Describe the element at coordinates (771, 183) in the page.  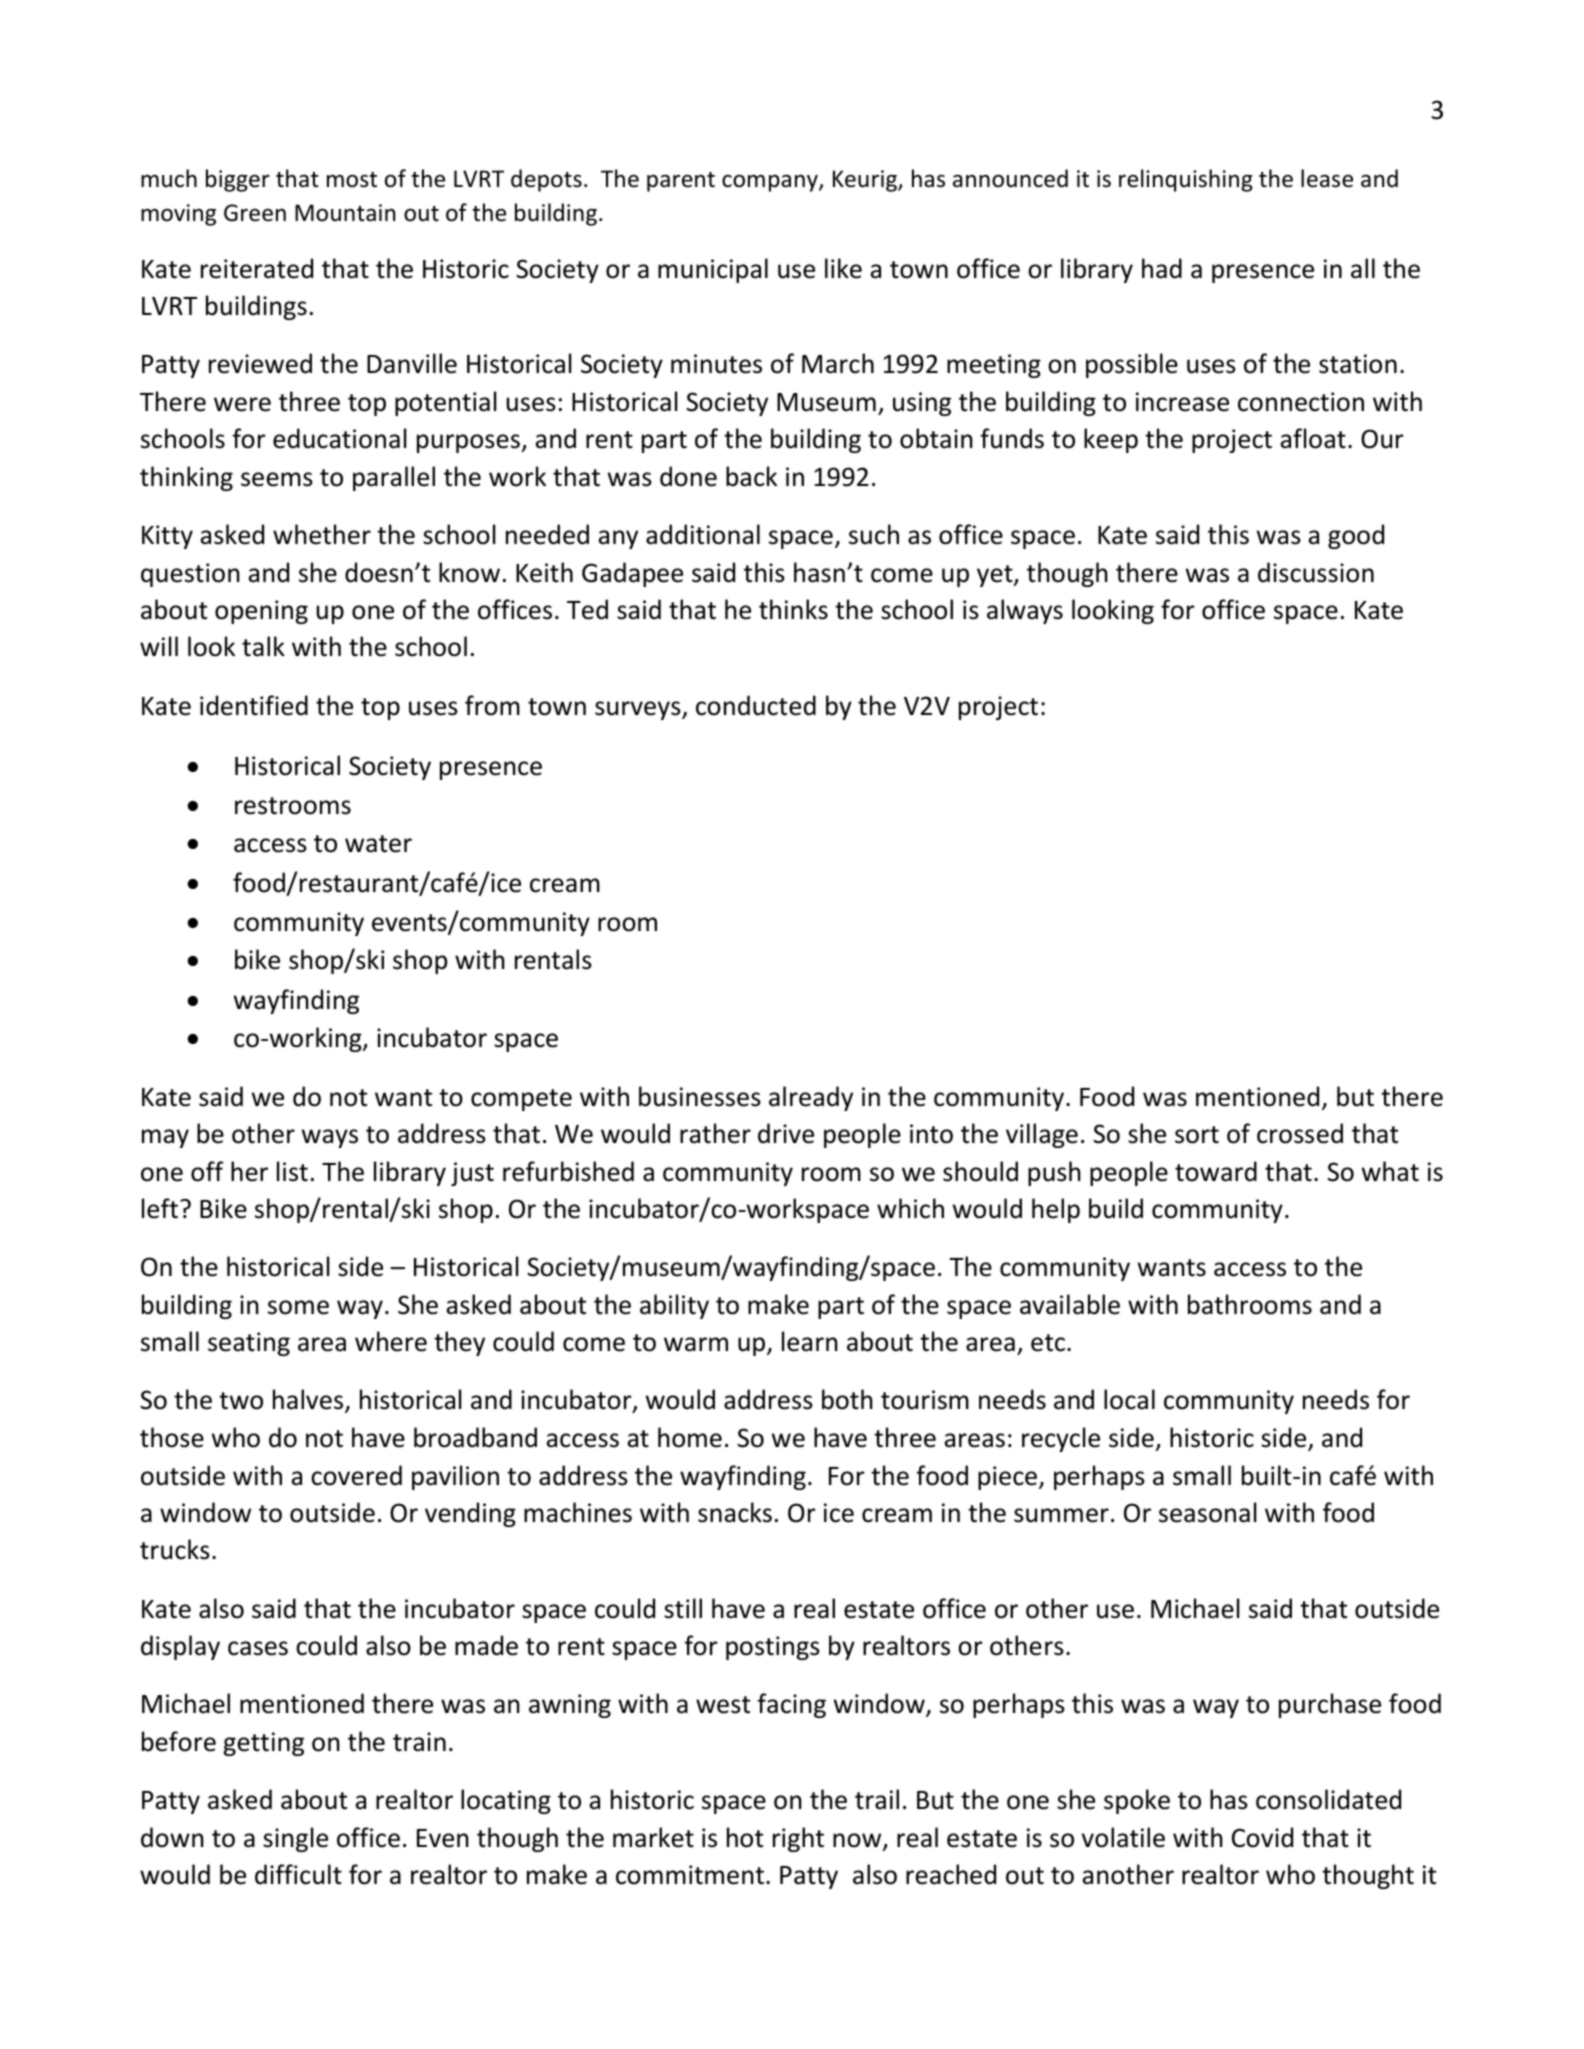
I see `company` at that location.
